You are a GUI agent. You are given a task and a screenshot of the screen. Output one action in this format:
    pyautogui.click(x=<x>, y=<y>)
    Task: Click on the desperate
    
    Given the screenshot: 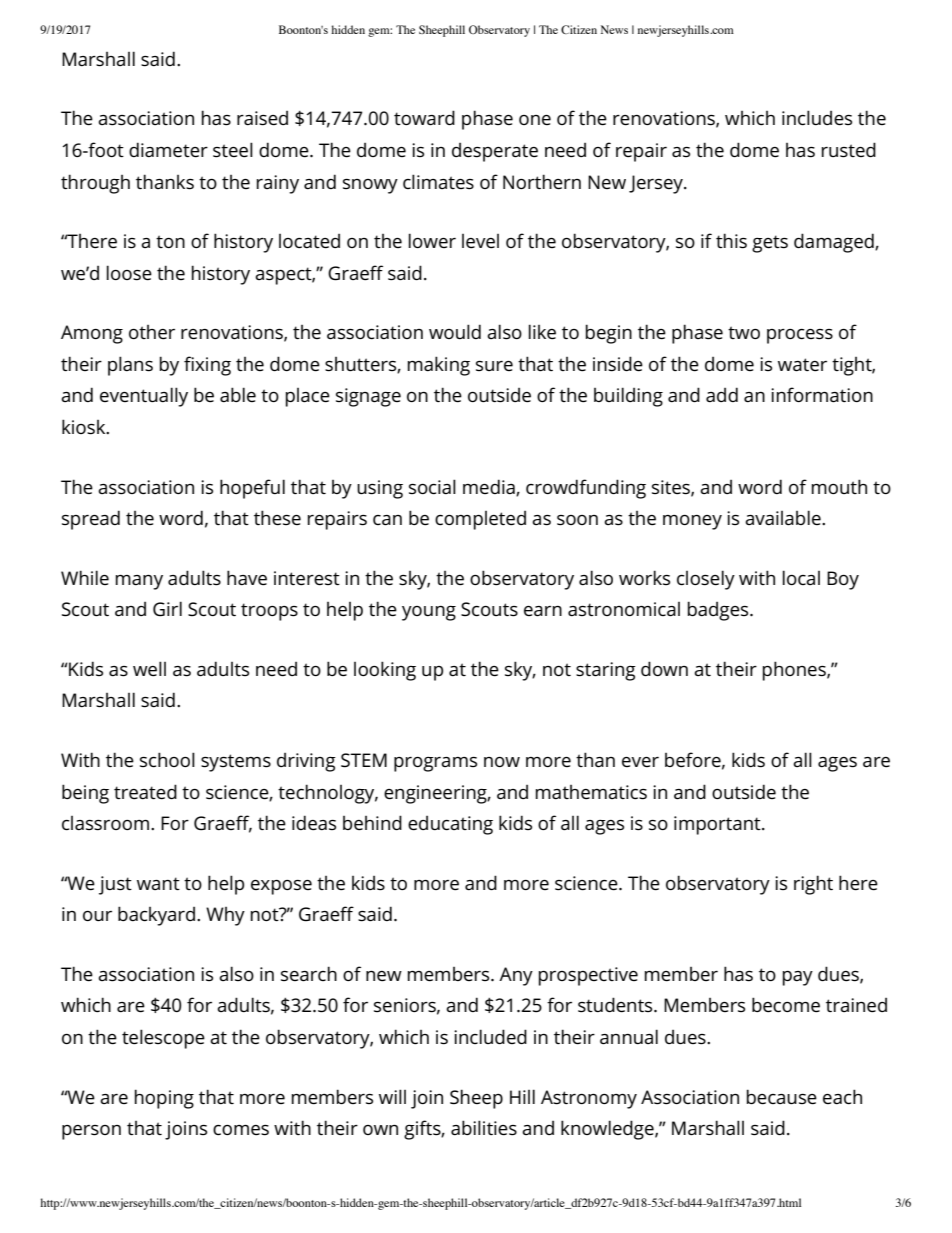 What is the action you would take?
    pyautogui.click(x=495, y=152)
